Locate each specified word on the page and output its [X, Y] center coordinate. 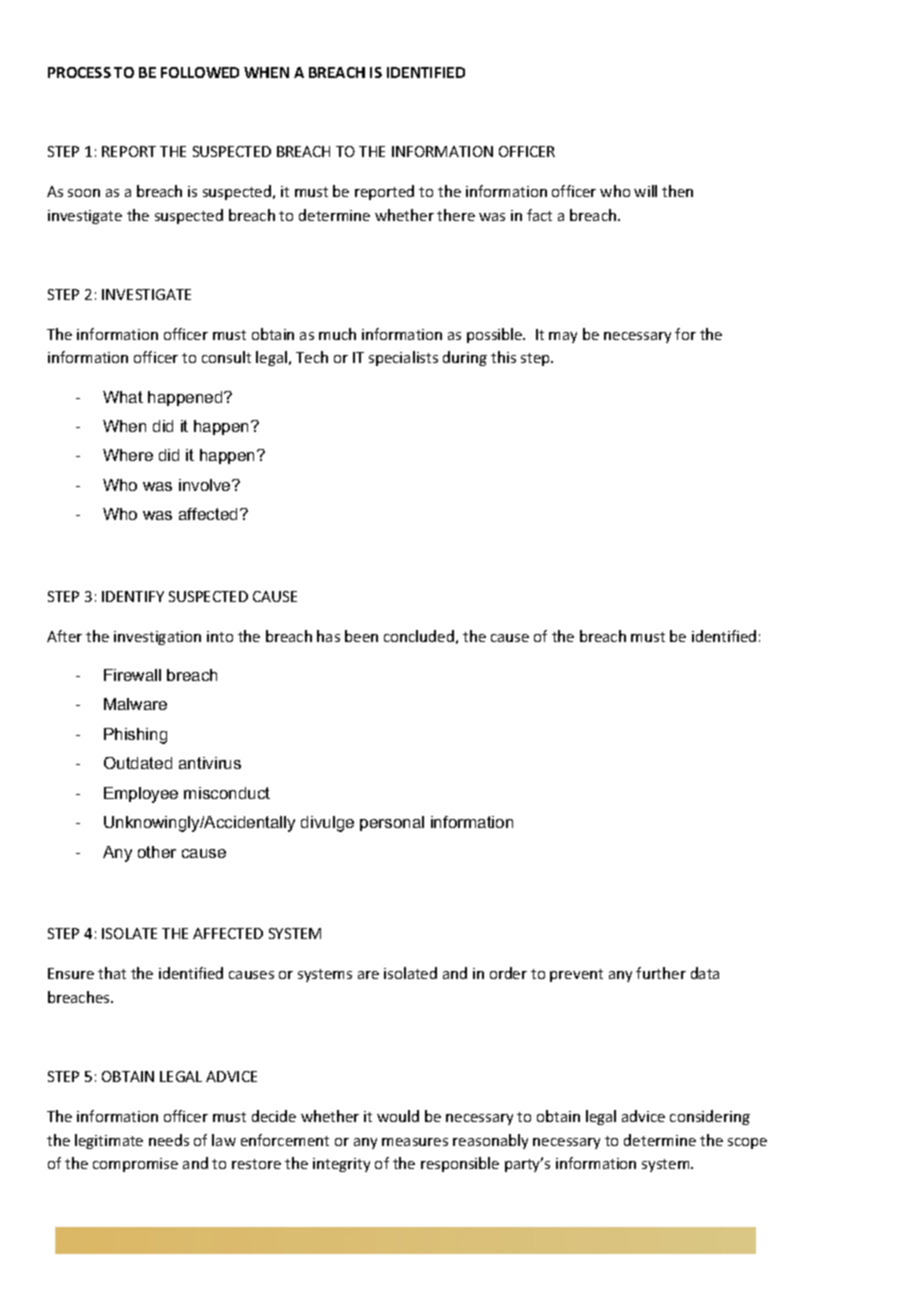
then [677, 191]
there [456, 215]
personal [392, 823]
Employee [141, 795]
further [661, 973]
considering [710, 1117]
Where [128, 455]
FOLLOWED [200, 72]
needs [169, 1140]
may [563, 337]
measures [415, 1142]
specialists [403, 358]
